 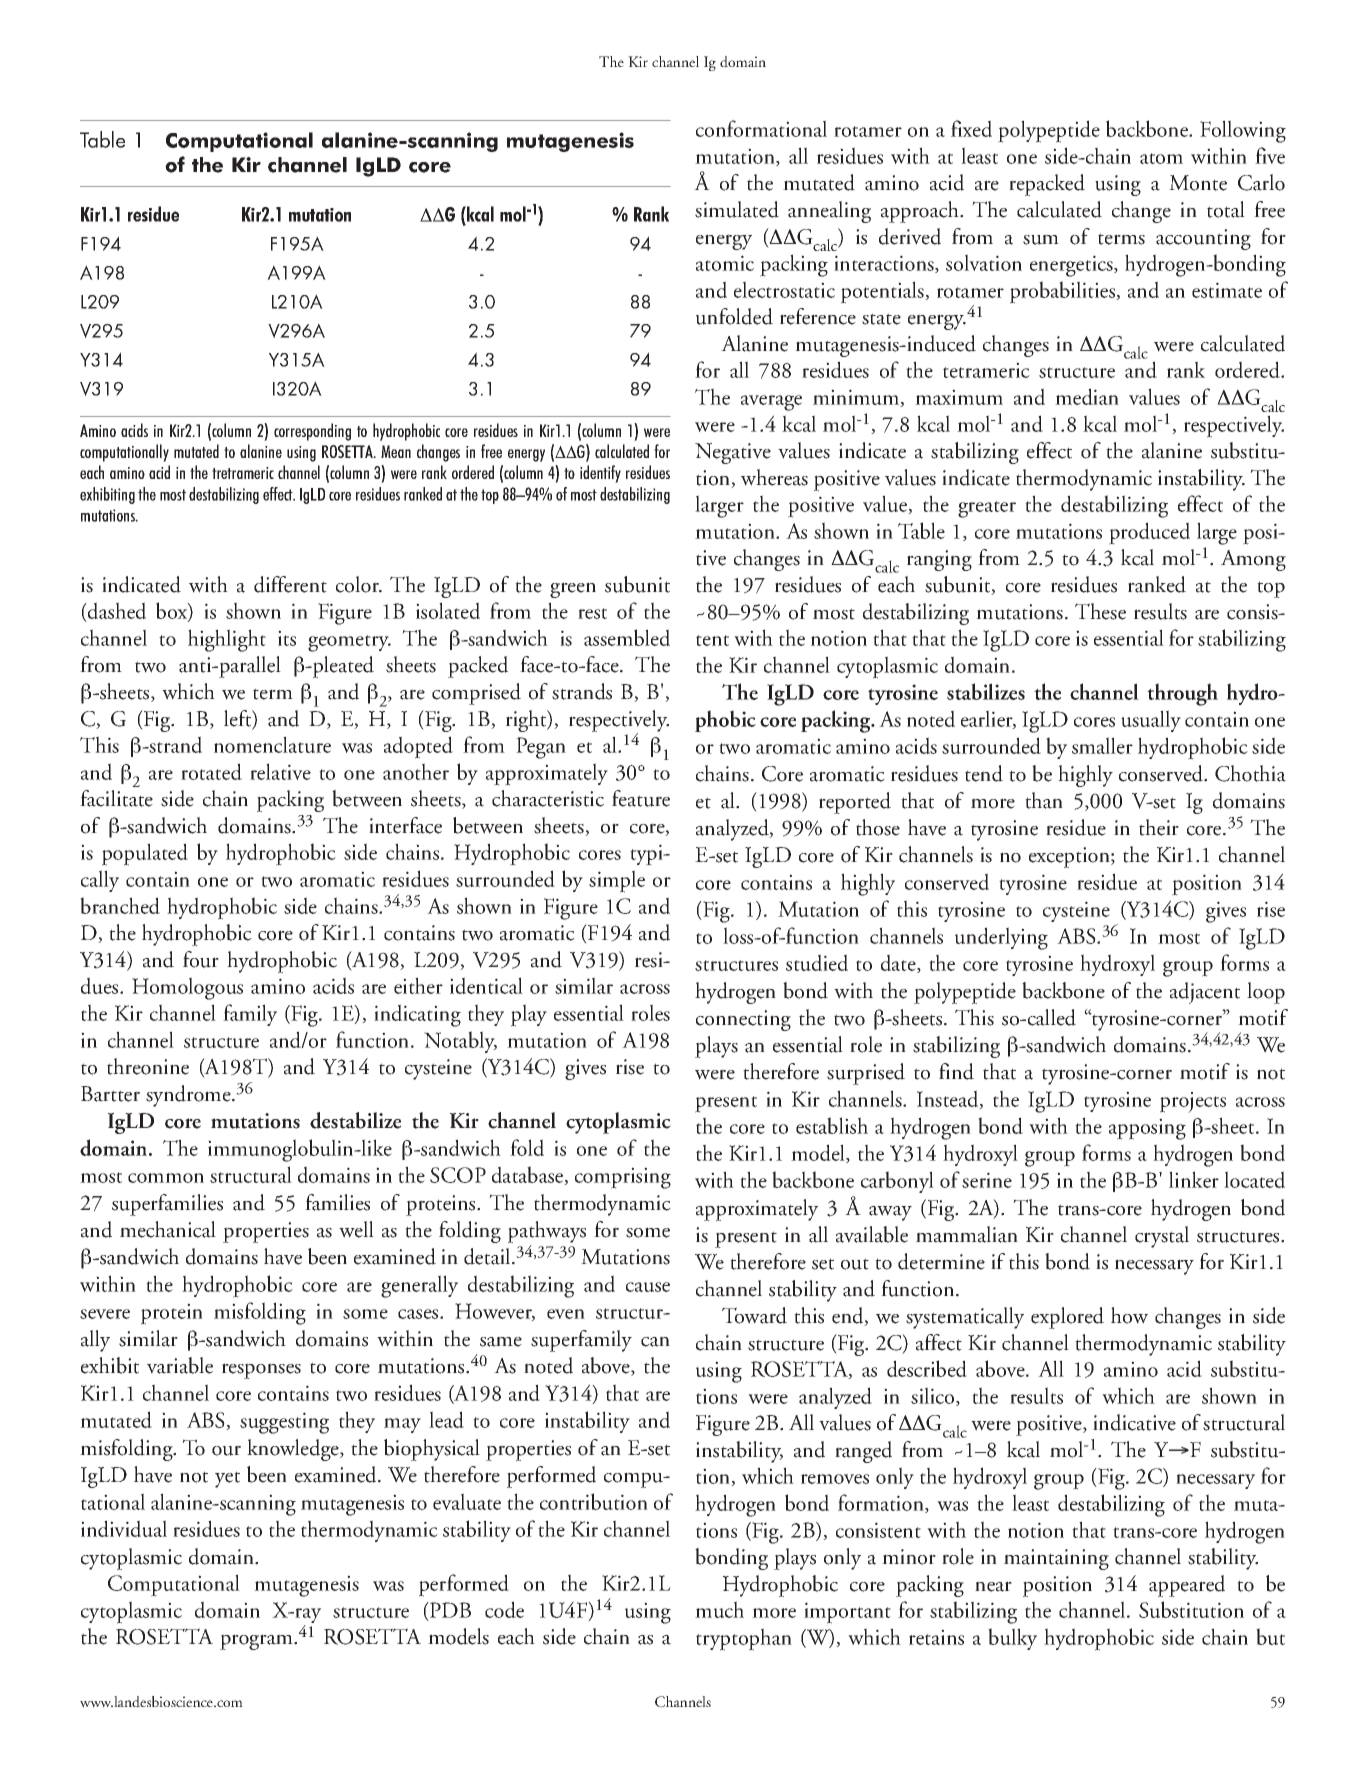 I want to click on Monte, so click(x=1198, y=183).
